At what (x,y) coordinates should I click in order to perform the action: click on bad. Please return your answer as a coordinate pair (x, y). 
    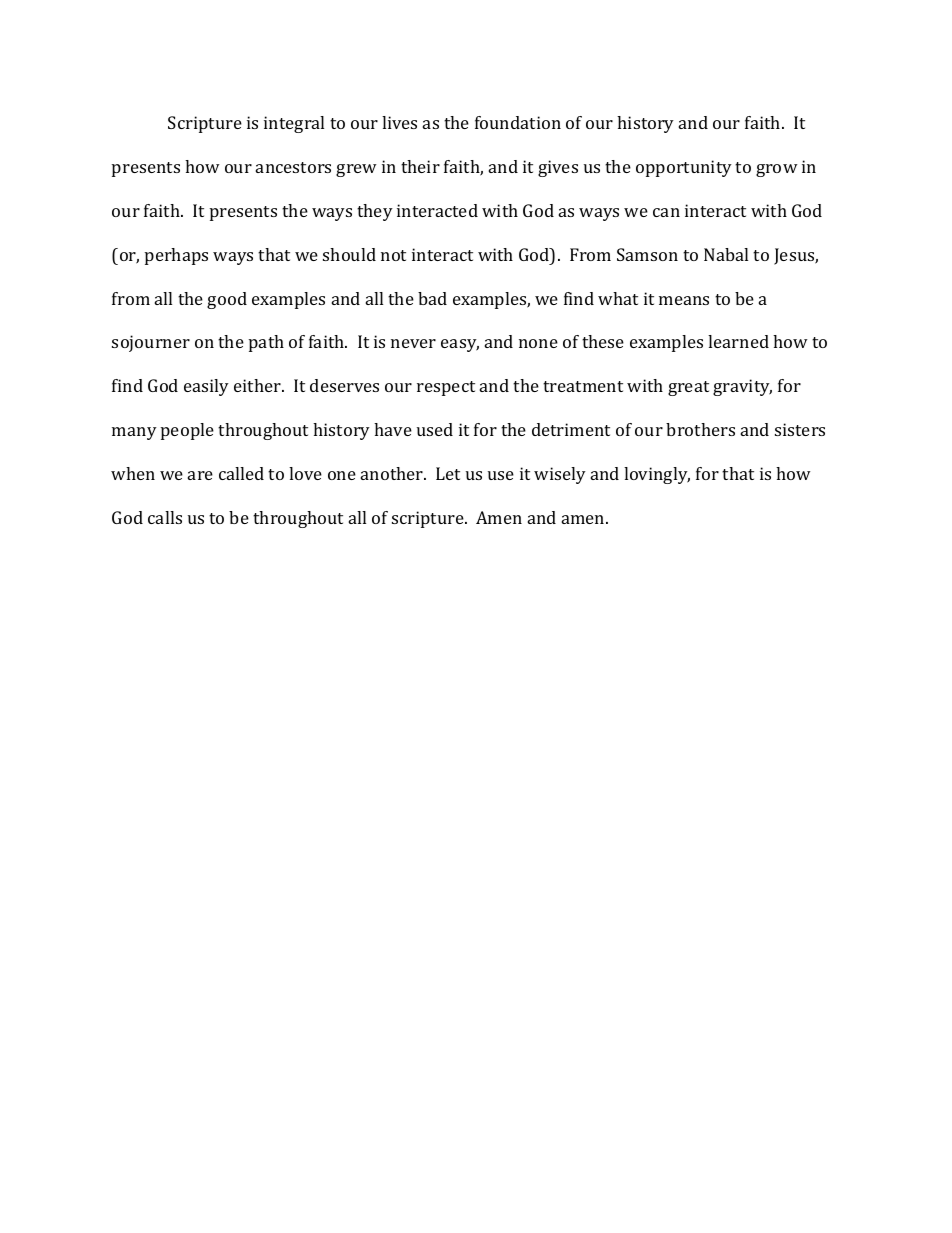
    Looking at the image, I should click on (432, 298).
